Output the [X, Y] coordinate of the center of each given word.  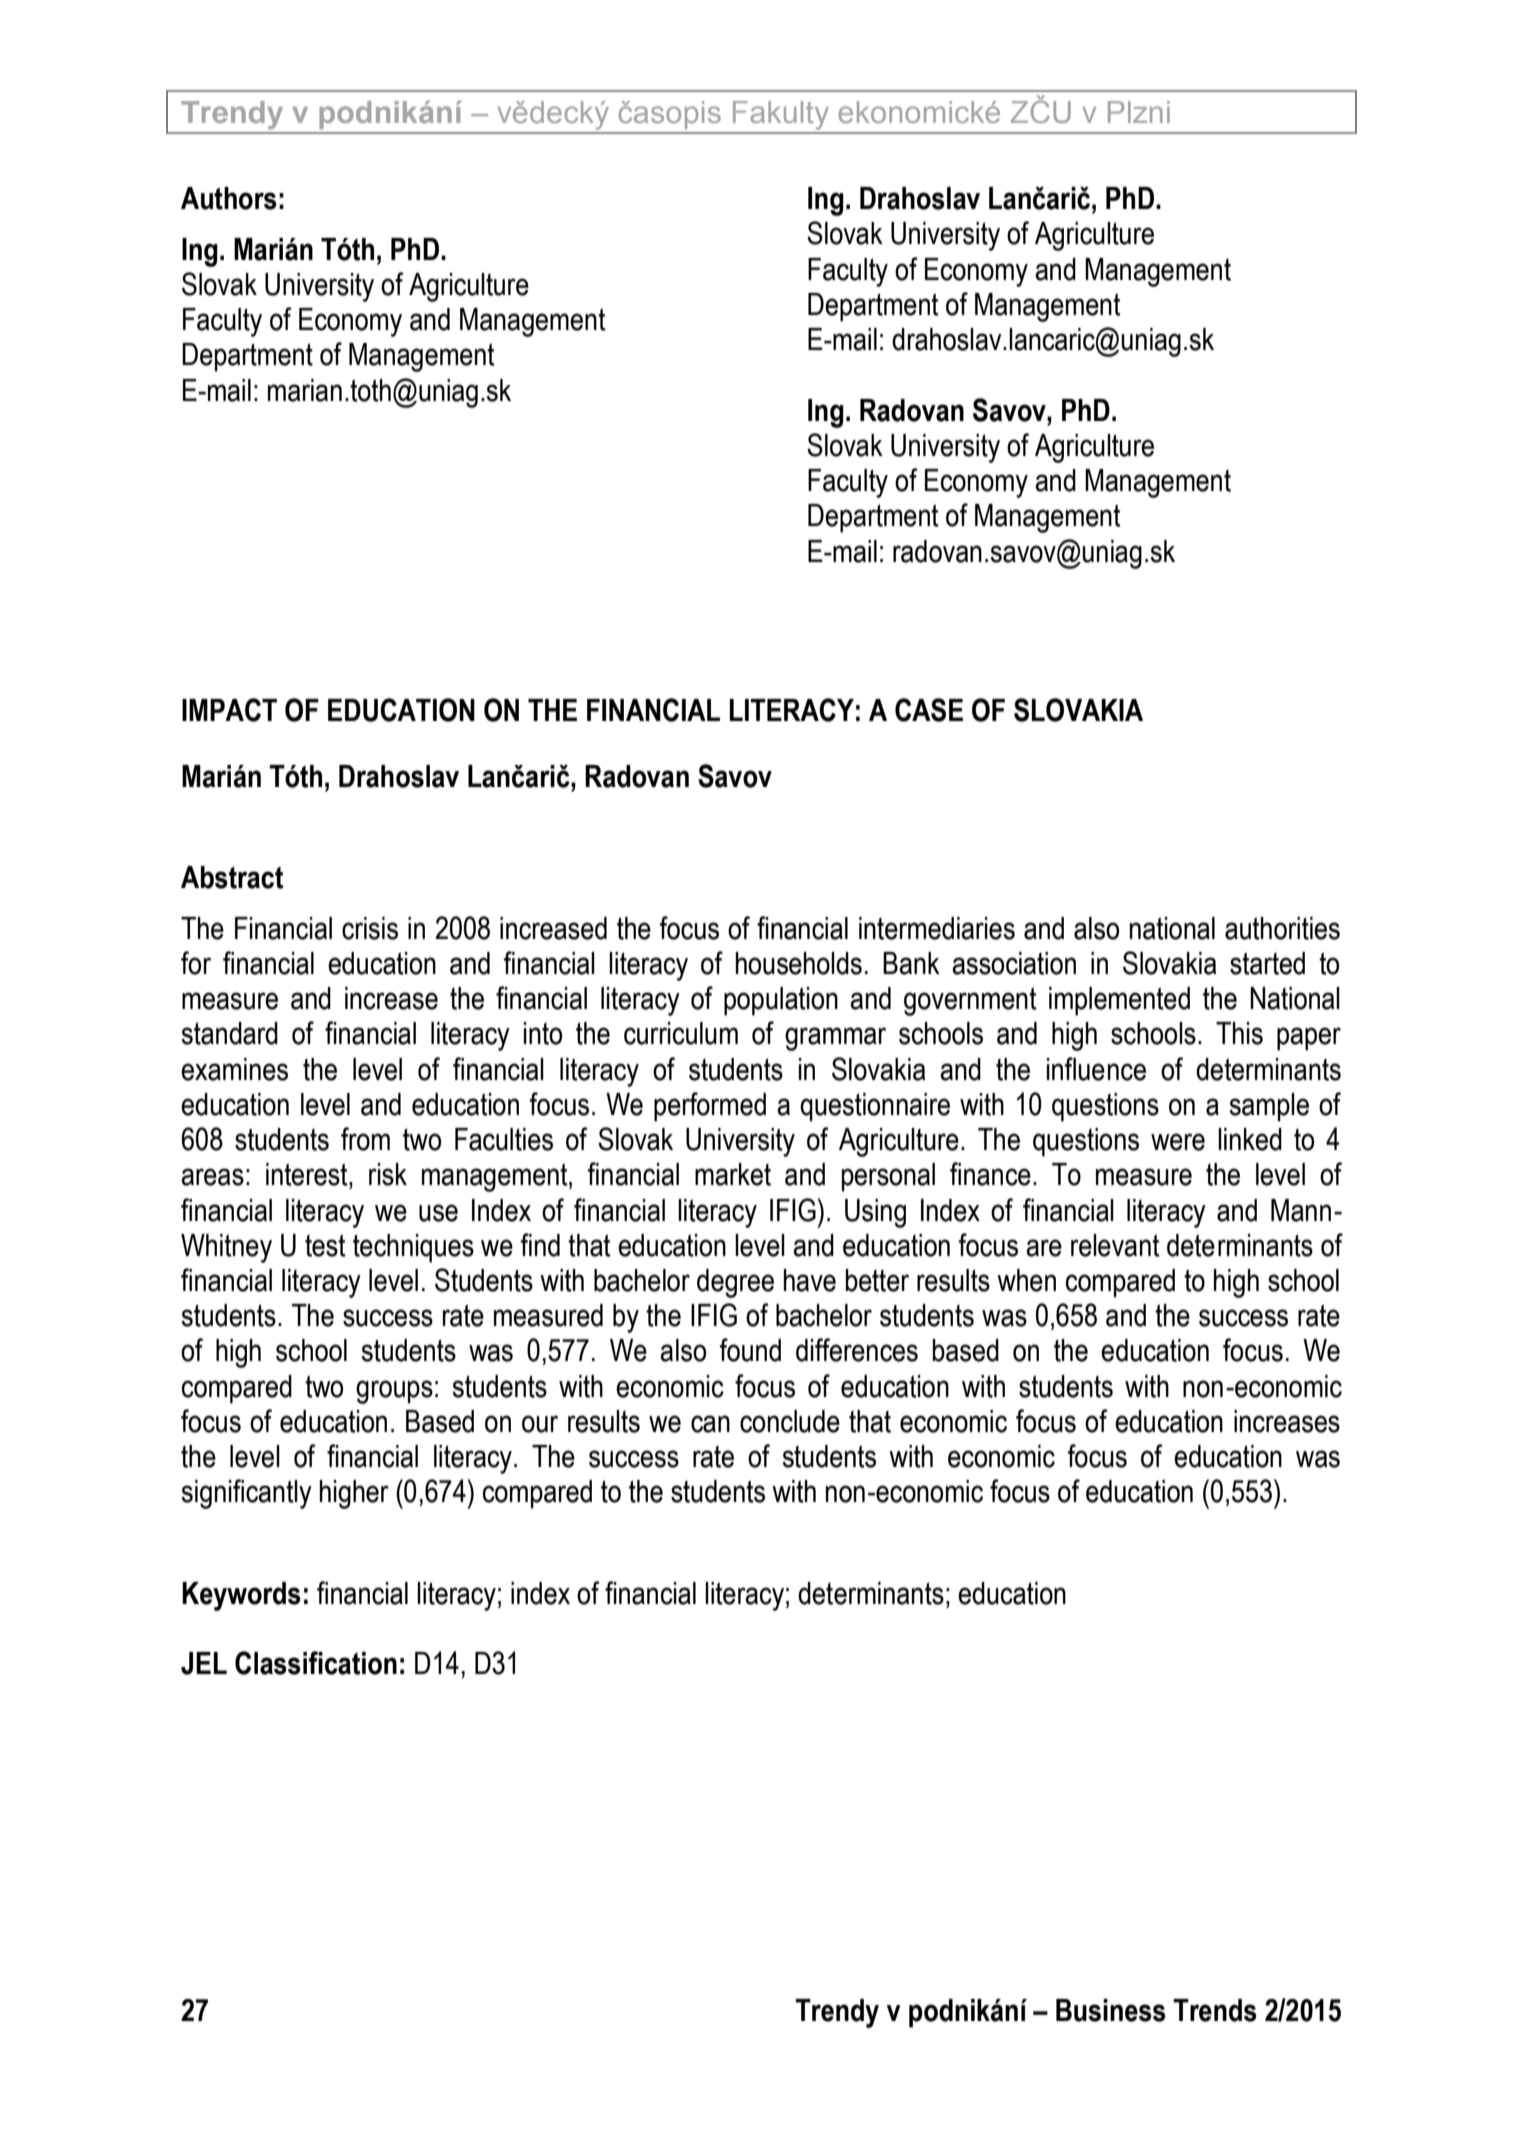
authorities [1282, 928]
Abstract [232, 877]
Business [1111, 2010]
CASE [929, 710]
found [750, 1350]
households [799, 963]
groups [394, 1392]
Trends [1215, 2010]
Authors [229, 198]
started [1267, 963]
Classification [316, 1663]
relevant [1115, 1245]
